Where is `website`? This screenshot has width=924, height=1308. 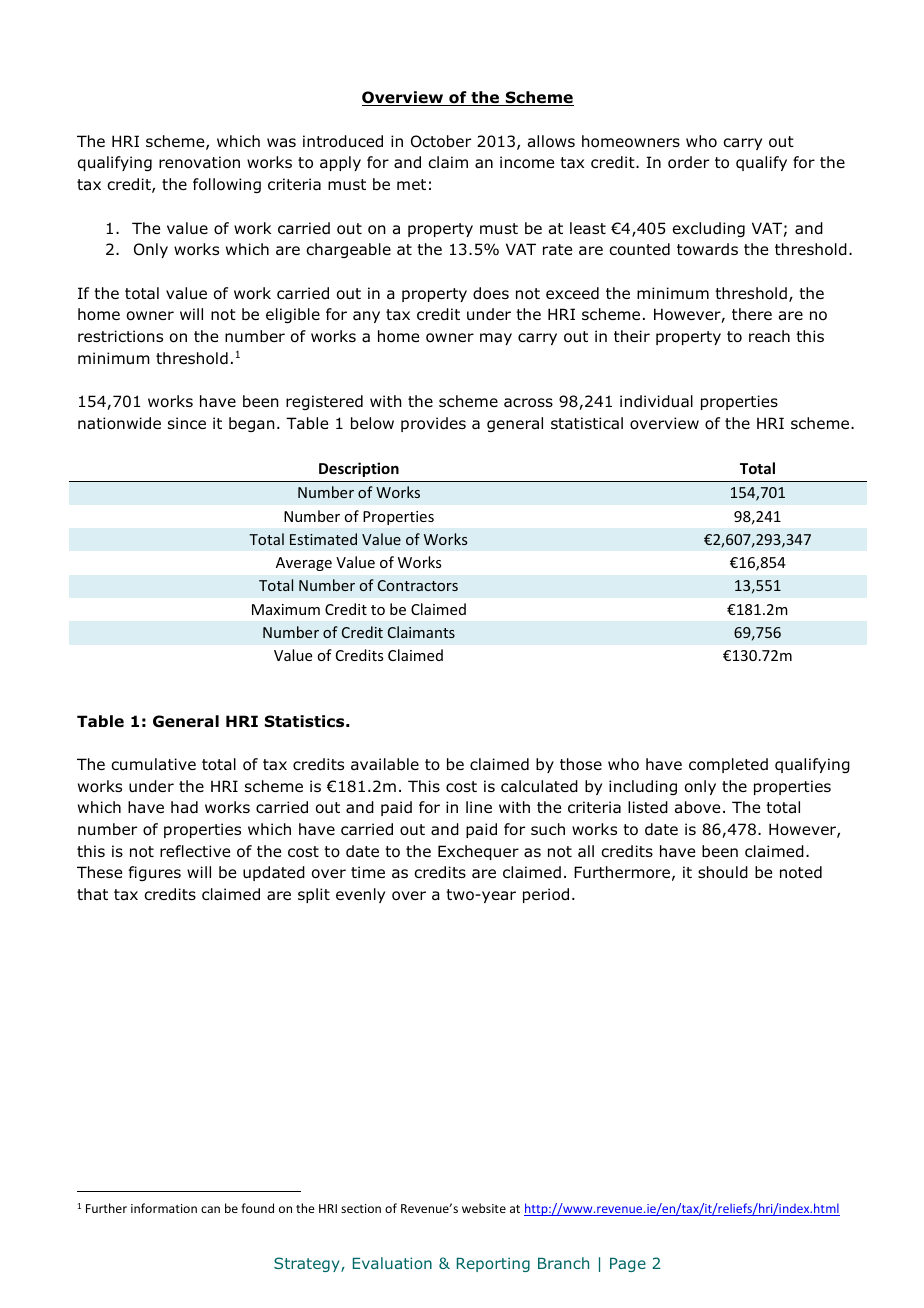
website is located at coordinates (484, 1208).
